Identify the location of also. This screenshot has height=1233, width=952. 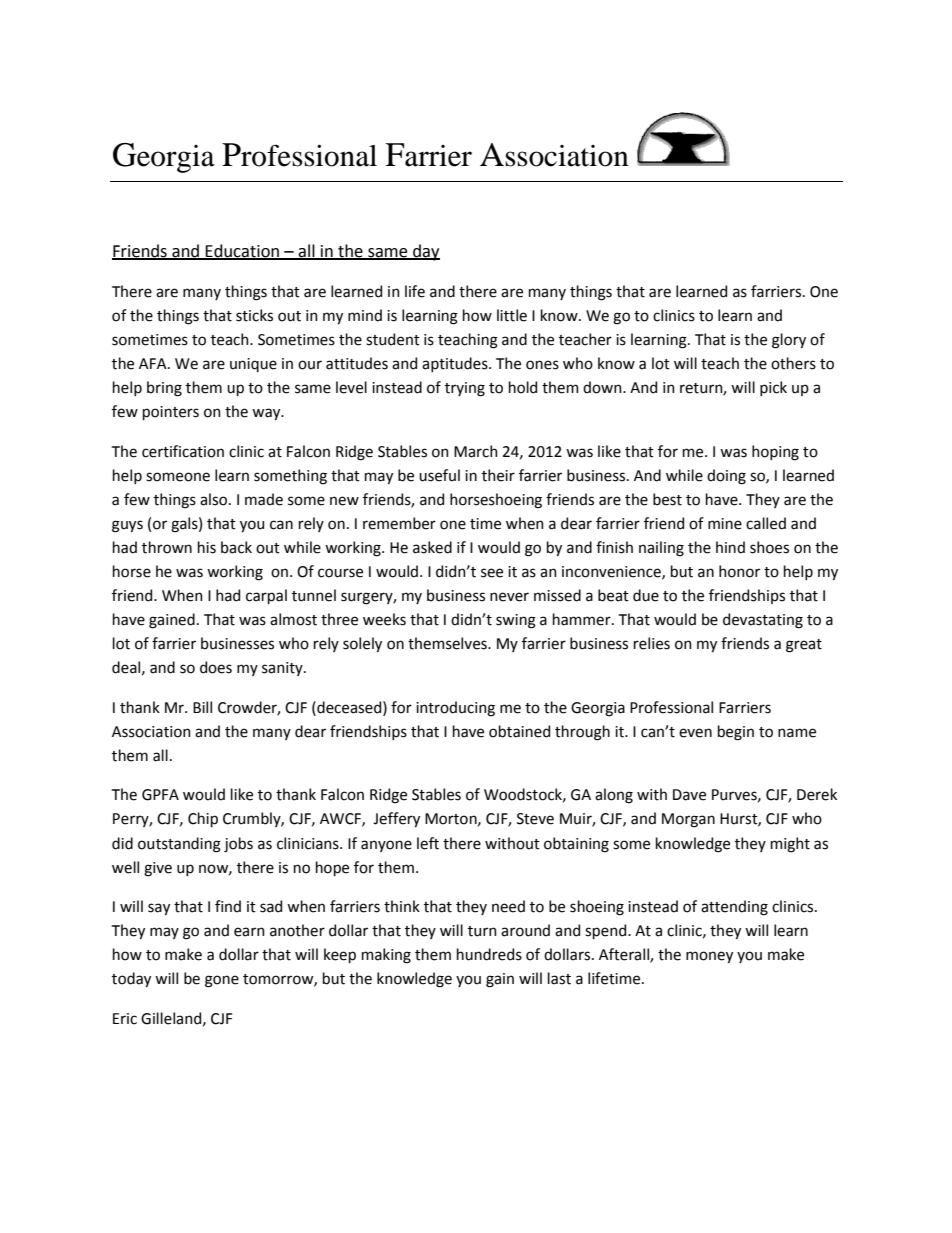
(215, 499).
